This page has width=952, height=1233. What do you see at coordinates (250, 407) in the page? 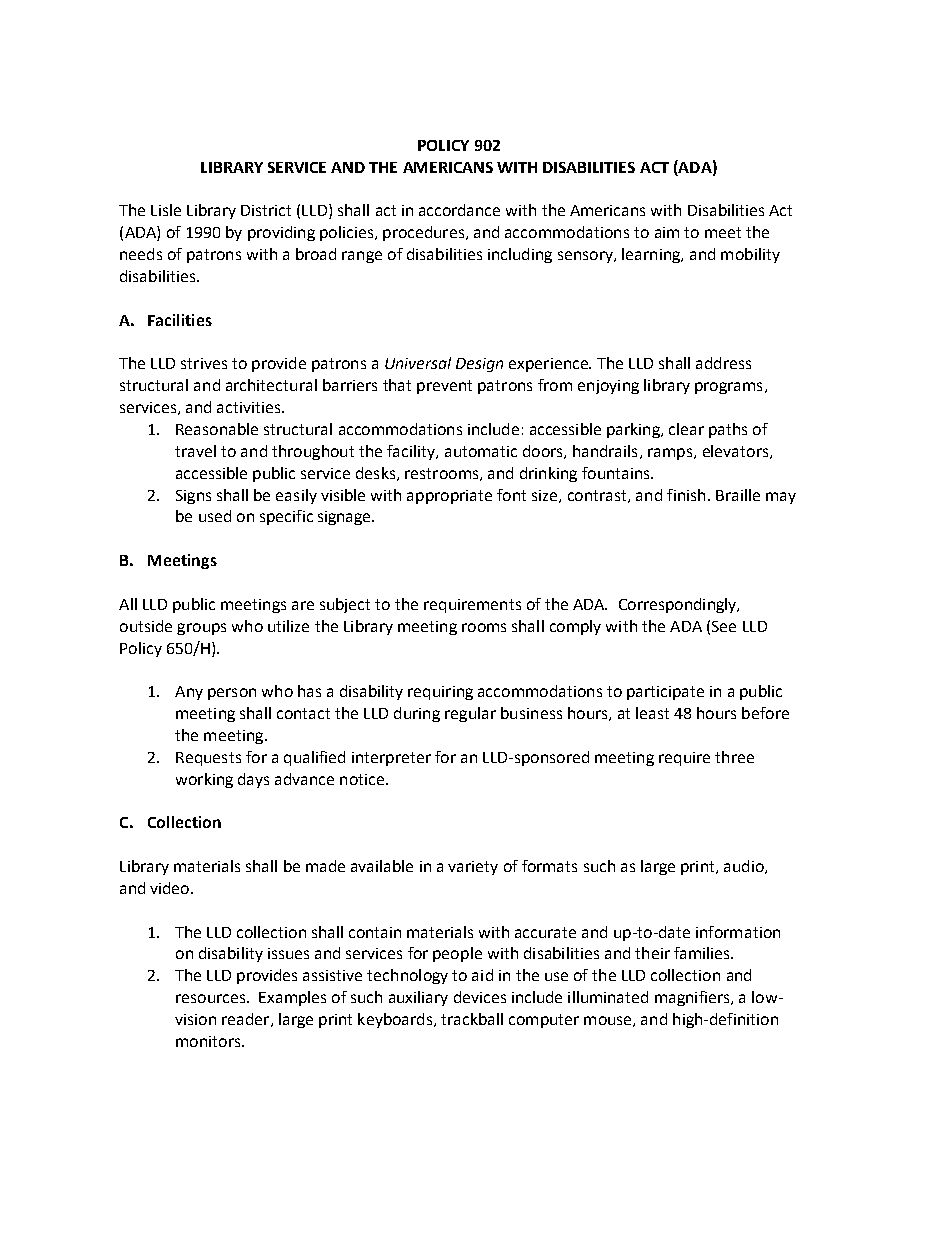
I see `activities` at bounding box center [250, 407].
